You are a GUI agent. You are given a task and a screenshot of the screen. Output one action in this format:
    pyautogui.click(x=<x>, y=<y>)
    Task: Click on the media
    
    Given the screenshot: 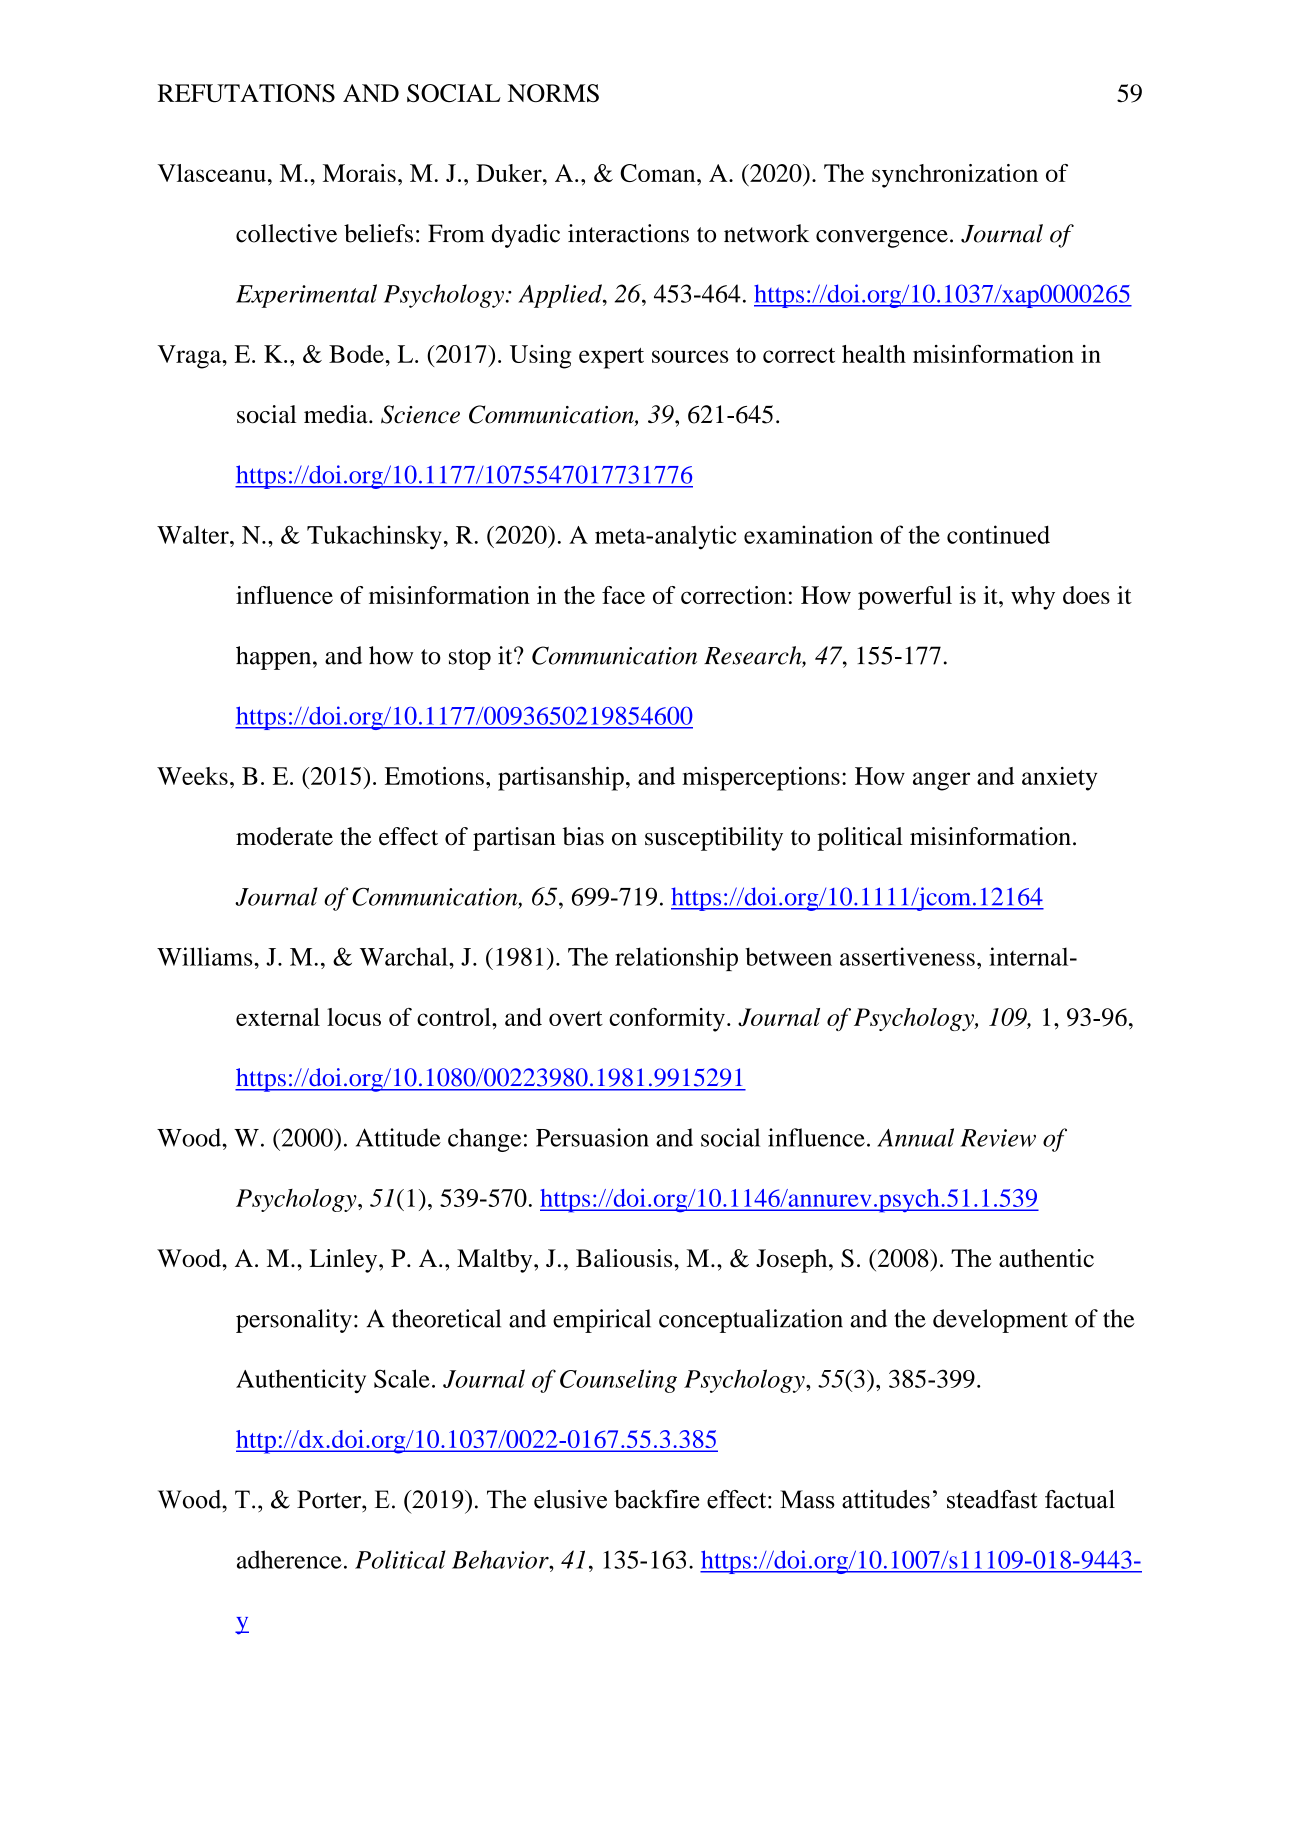 What is the action you would take?
    pyautogui.click(x=337, y=414)
